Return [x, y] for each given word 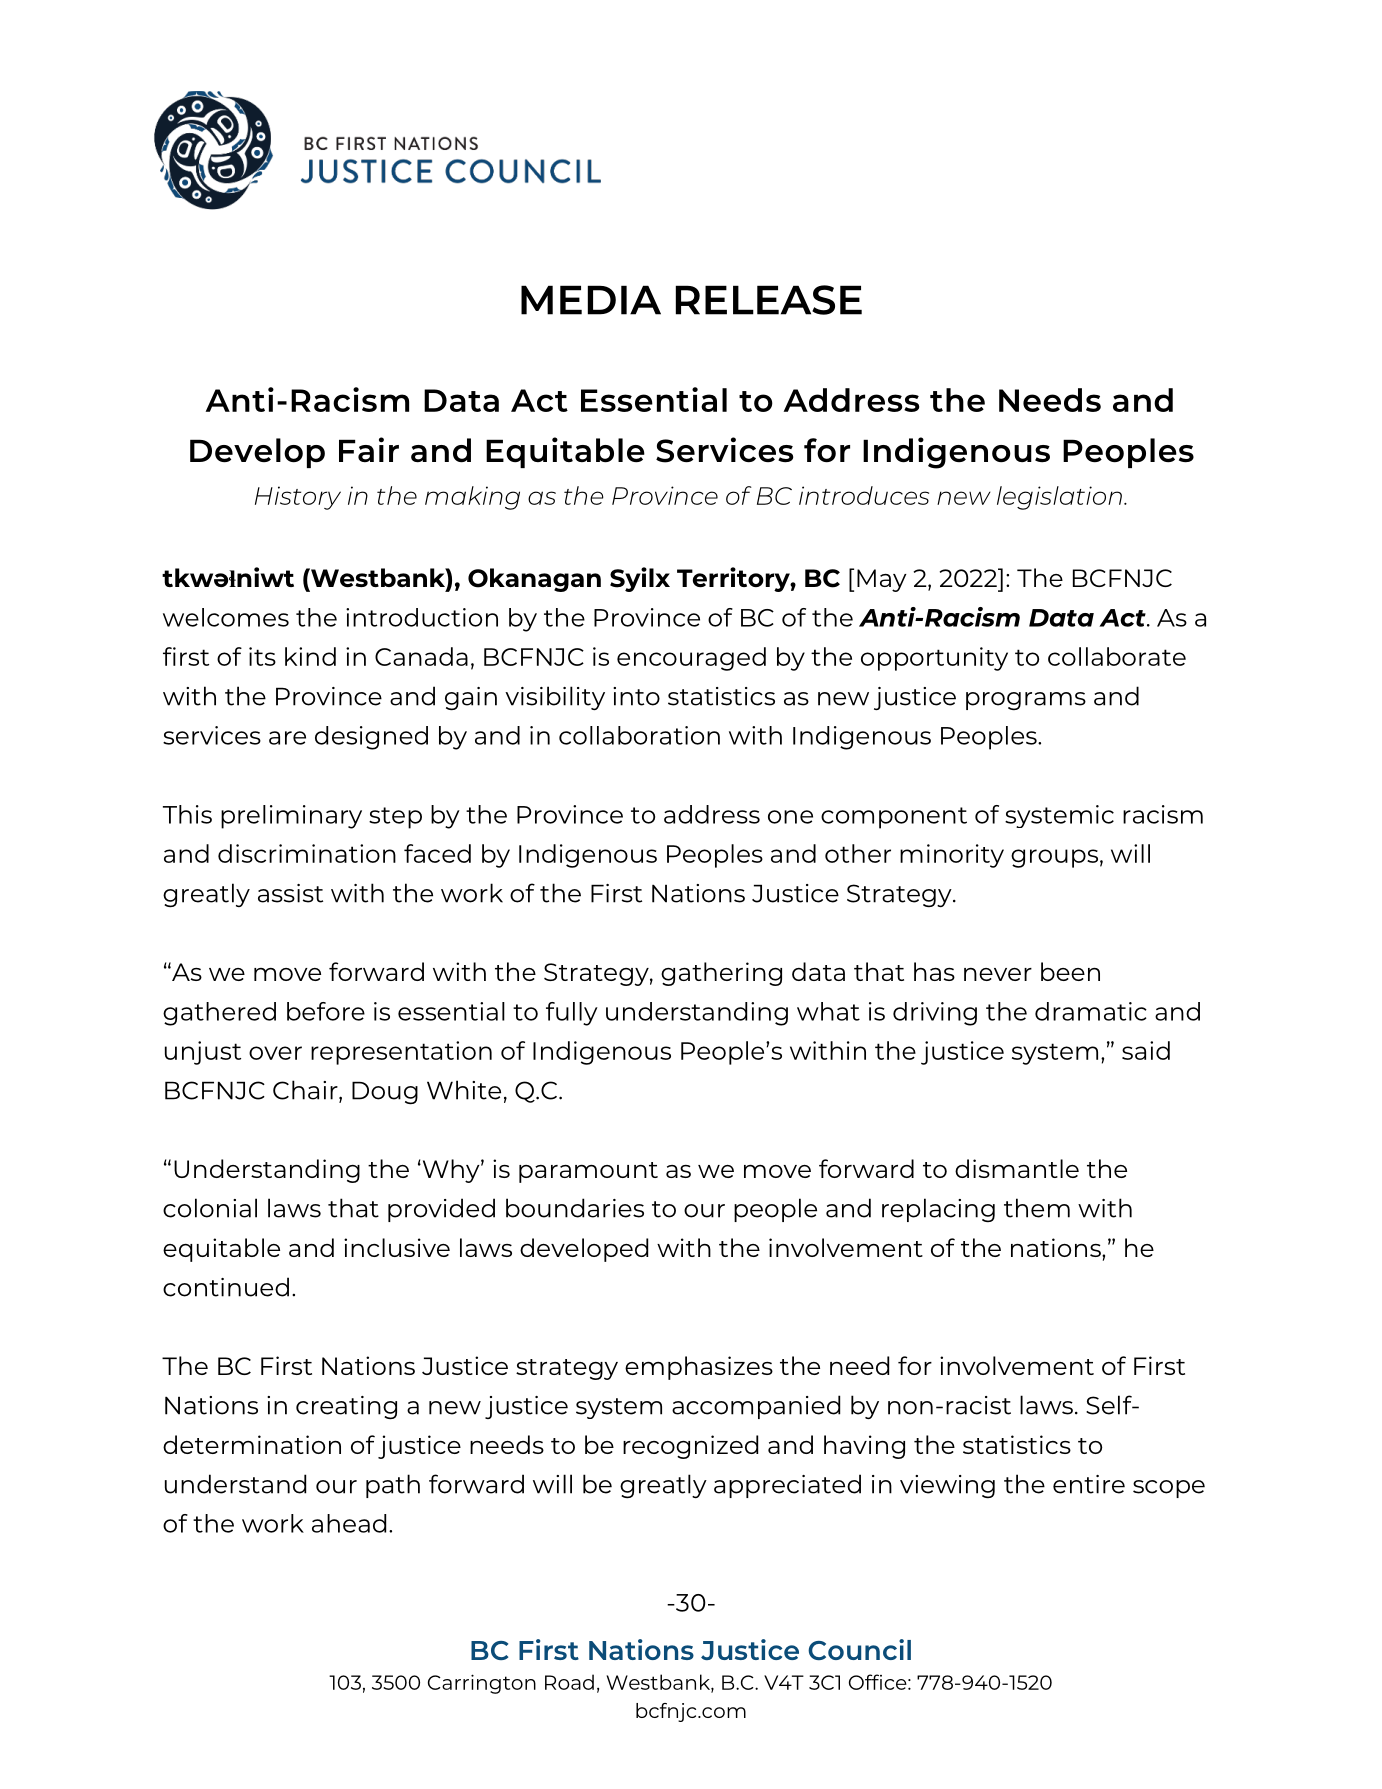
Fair [369, 449]
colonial [210, 1208]
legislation [1059, 498]
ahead [349, 1523]
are [287, 738]
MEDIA [591, 300]
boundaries [575, 1208]
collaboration [639, 735]
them [1037, 1208]
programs [1026, 701]
